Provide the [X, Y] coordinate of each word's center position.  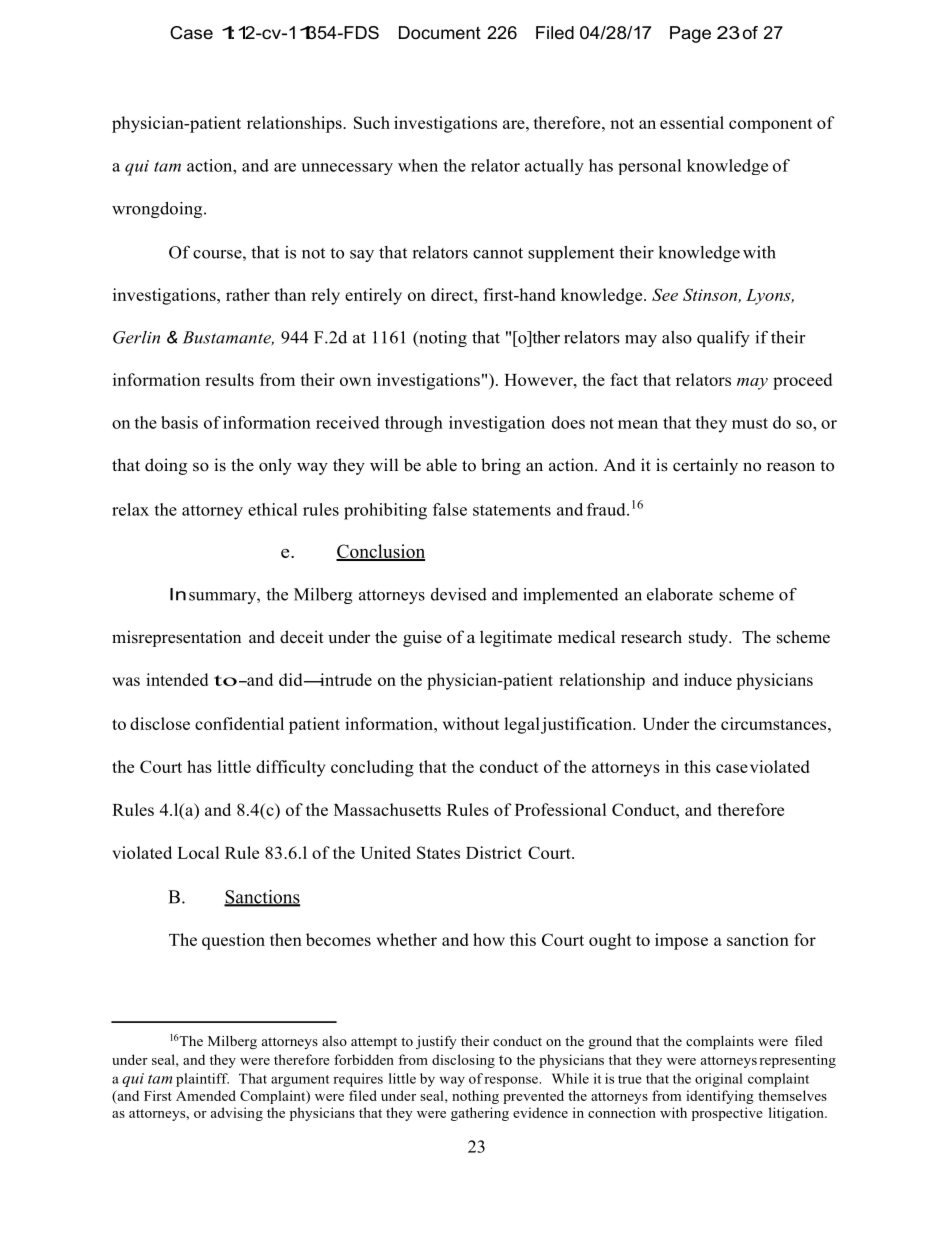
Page [690, 34]
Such [372, 122]
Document [440, 32]
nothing [475, 1097]
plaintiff [202, 1080]
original [719, 1080]
